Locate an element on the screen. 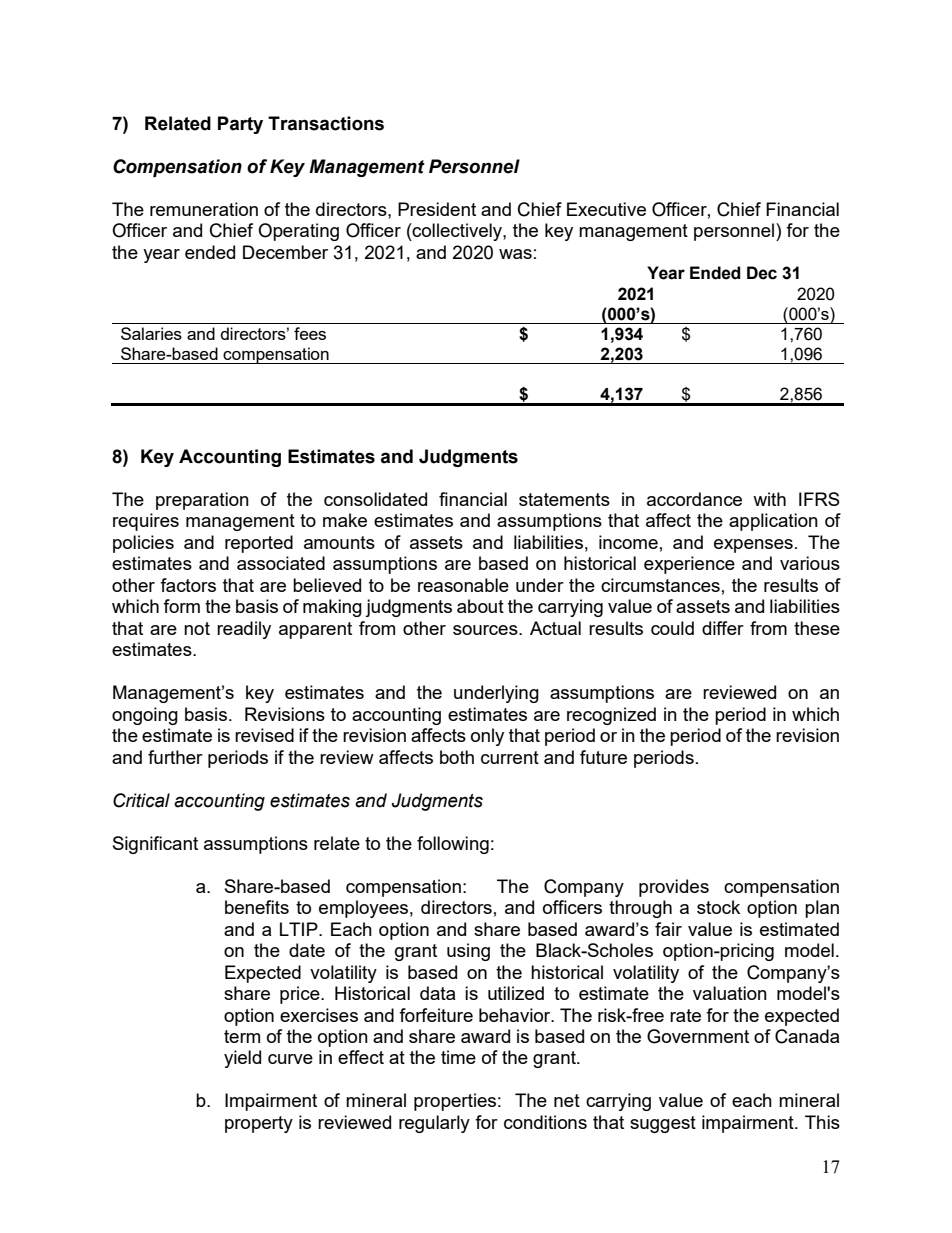  Salaries is located at coordinates (151, 333).
